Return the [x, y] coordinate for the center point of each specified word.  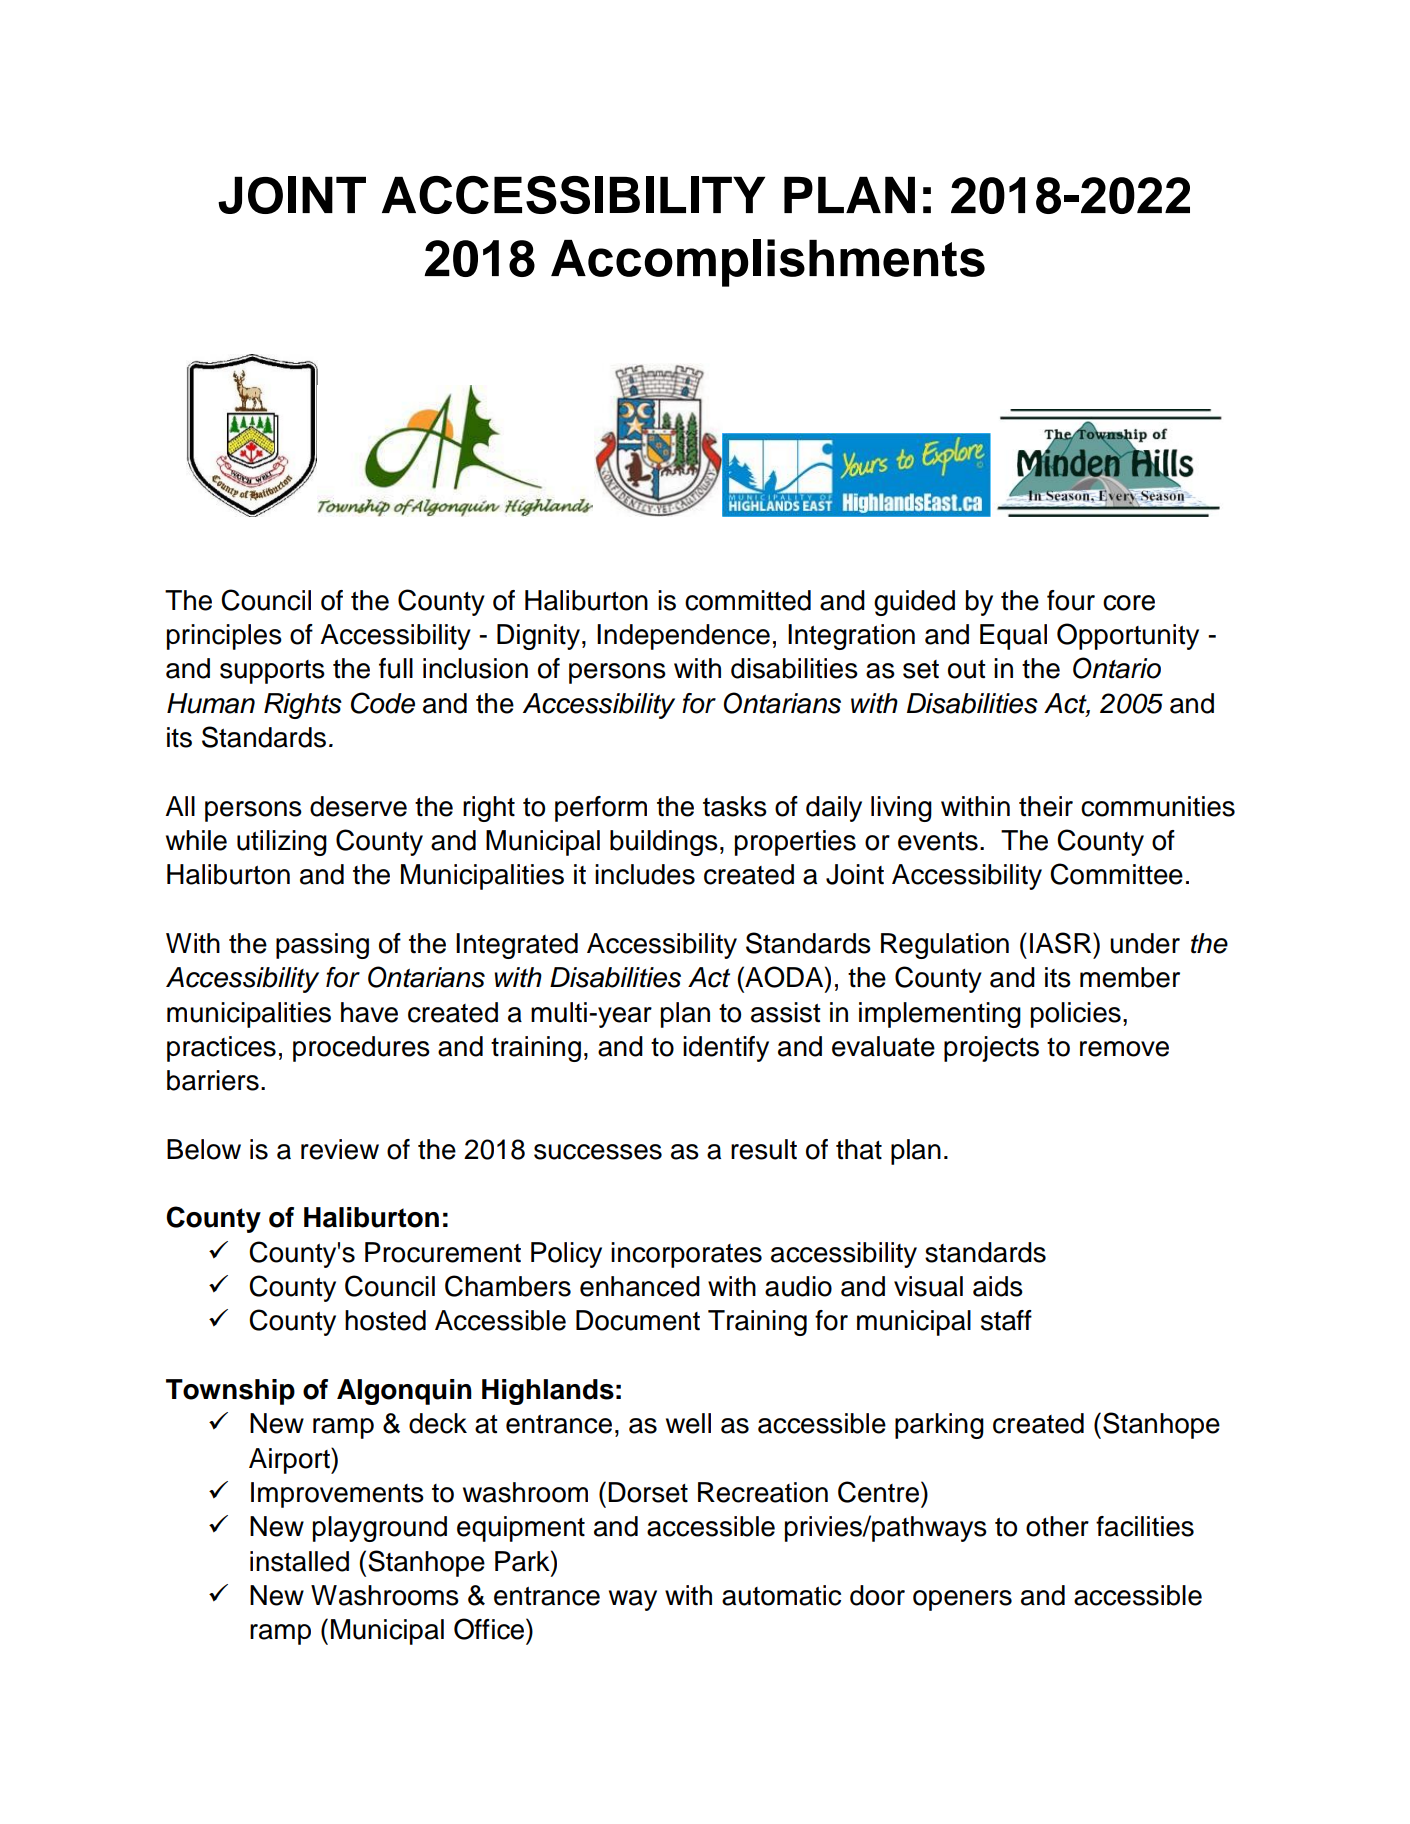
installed [299, 1561]
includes [645, 874]
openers [962, 1600]
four [1071, 600]
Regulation [945, 946]
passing [322, 946]
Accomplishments [768, 263]
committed [748, 600]
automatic [781, 1595]
